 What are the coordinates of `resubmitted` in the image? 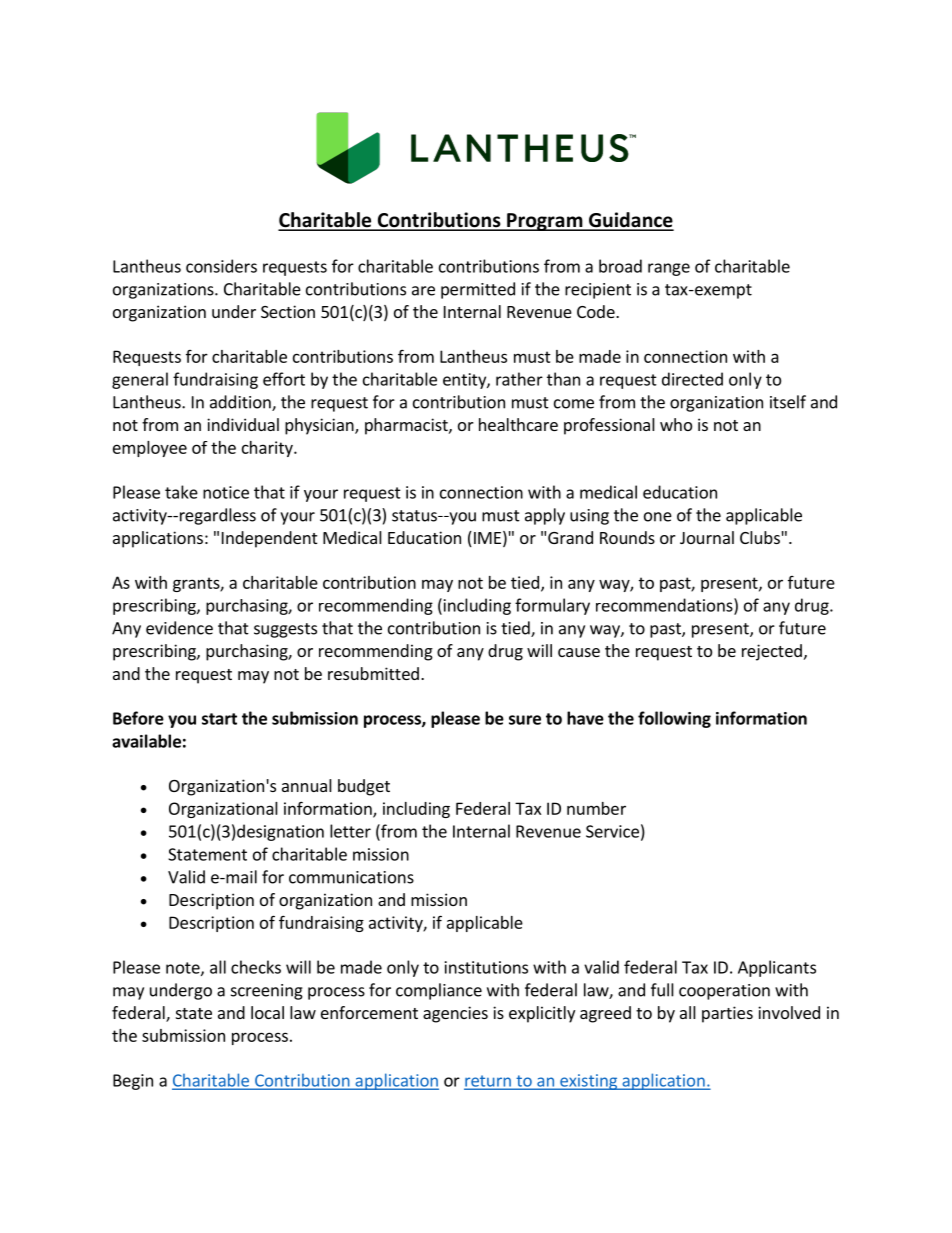 It's located at (373, 673).
